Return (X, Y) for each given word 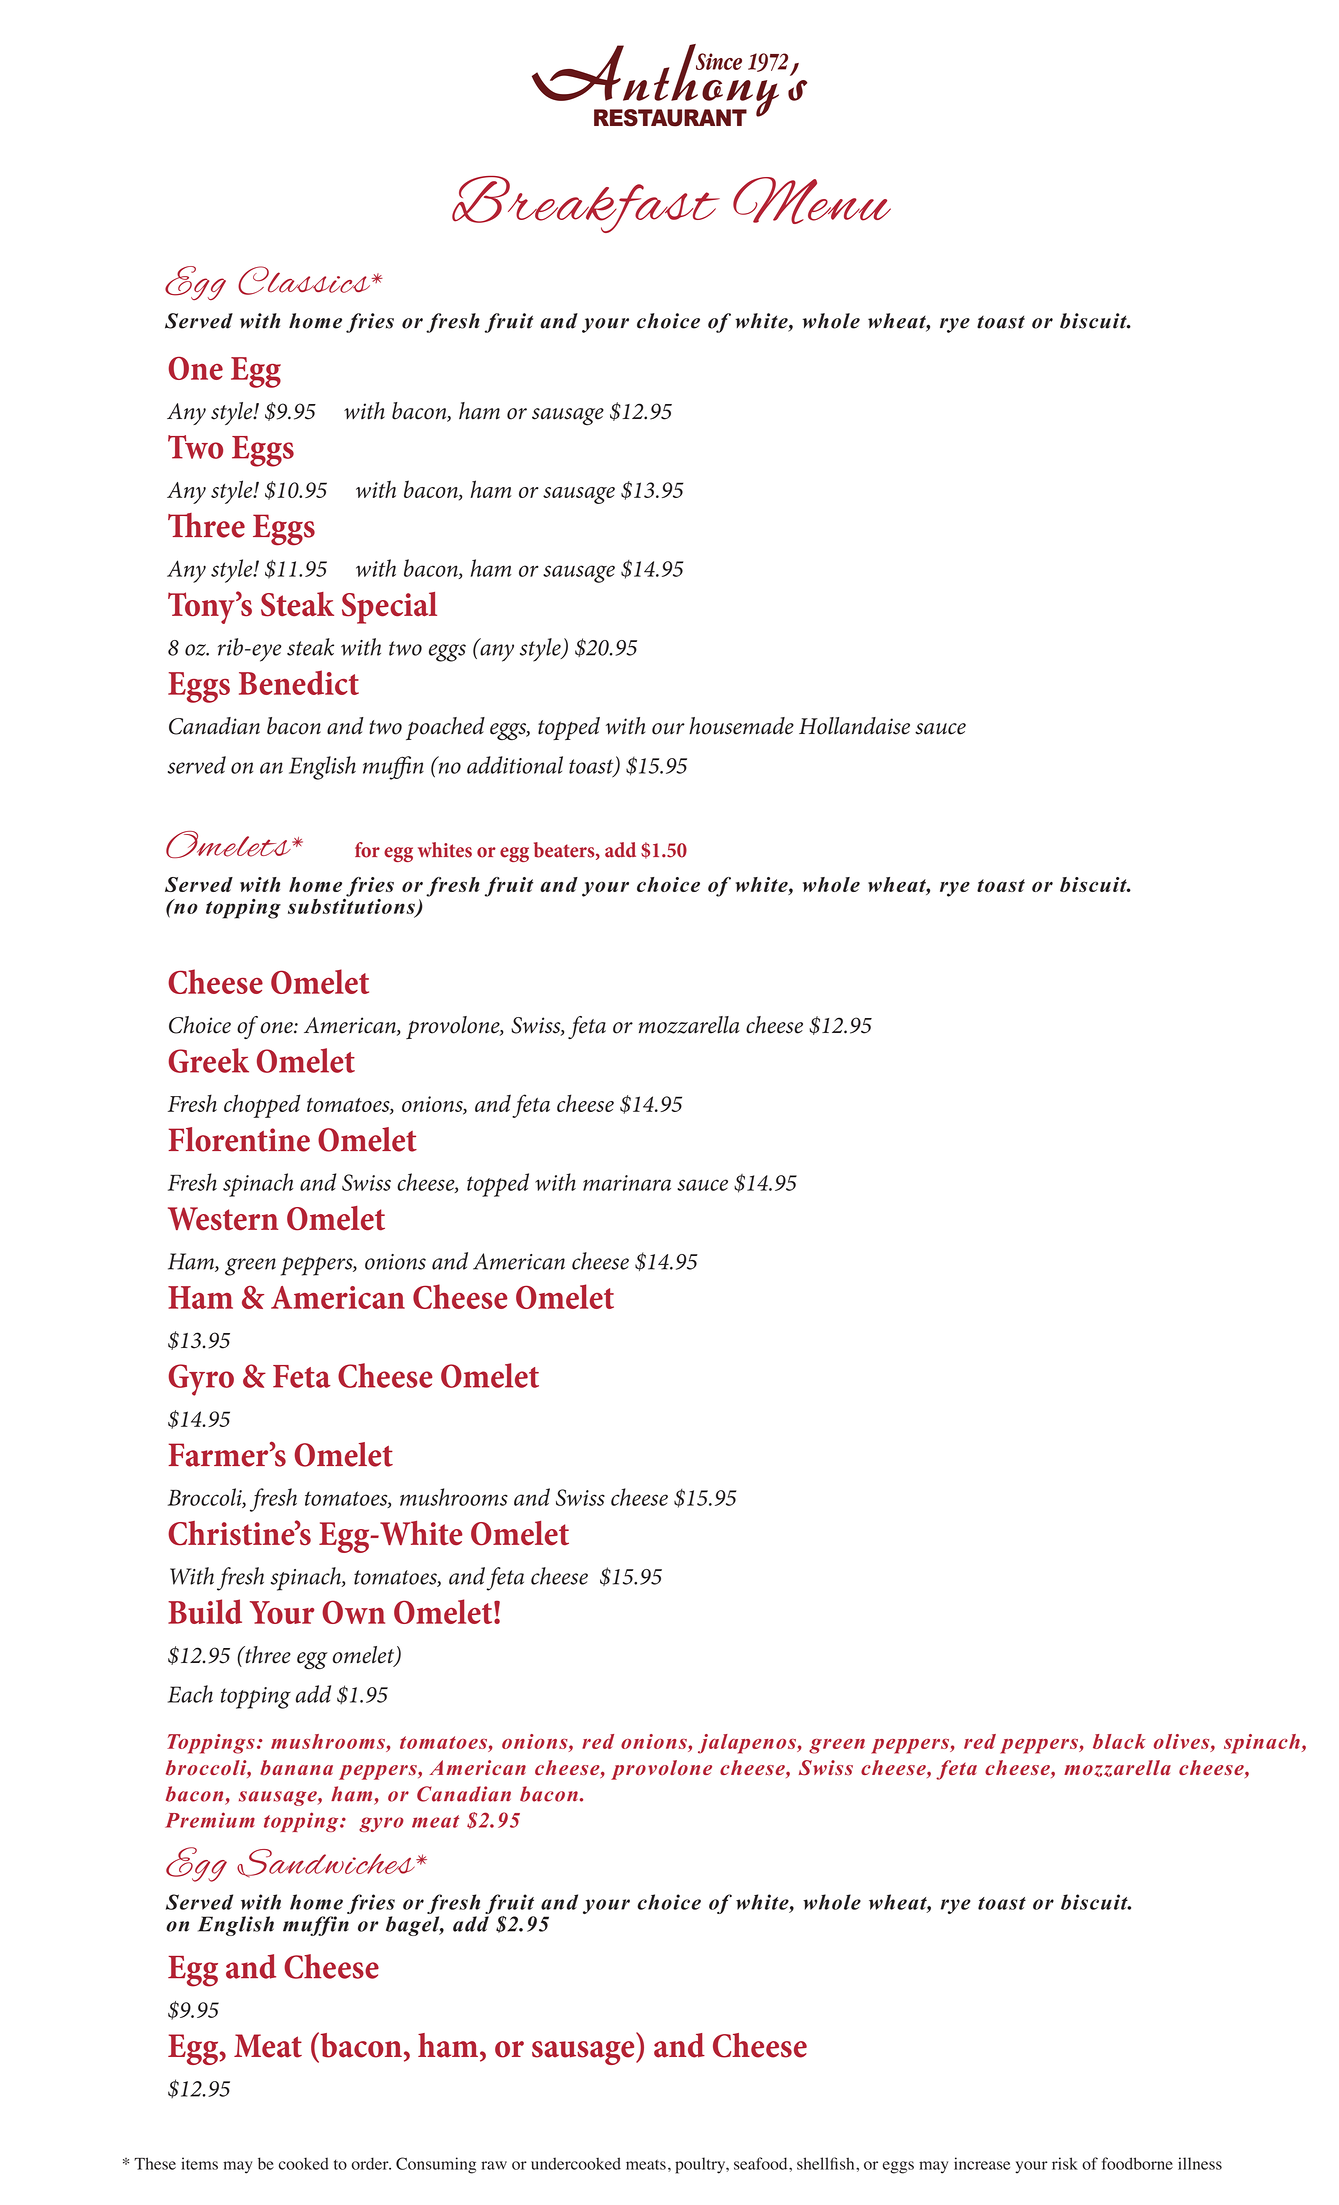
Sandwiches (327, 1863)
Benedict (299, 682)
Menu (812, 200)
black (1119, 1741)
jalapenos (748, 1744)
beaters (565, 851)
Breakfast (586, 204)
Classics (305, 280)
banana (296, 1768)
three (267, 1655)
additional (515, 765)
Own (353, 1612)
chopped (262, 1106)
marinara (627, 1183)
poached (445, 728)
